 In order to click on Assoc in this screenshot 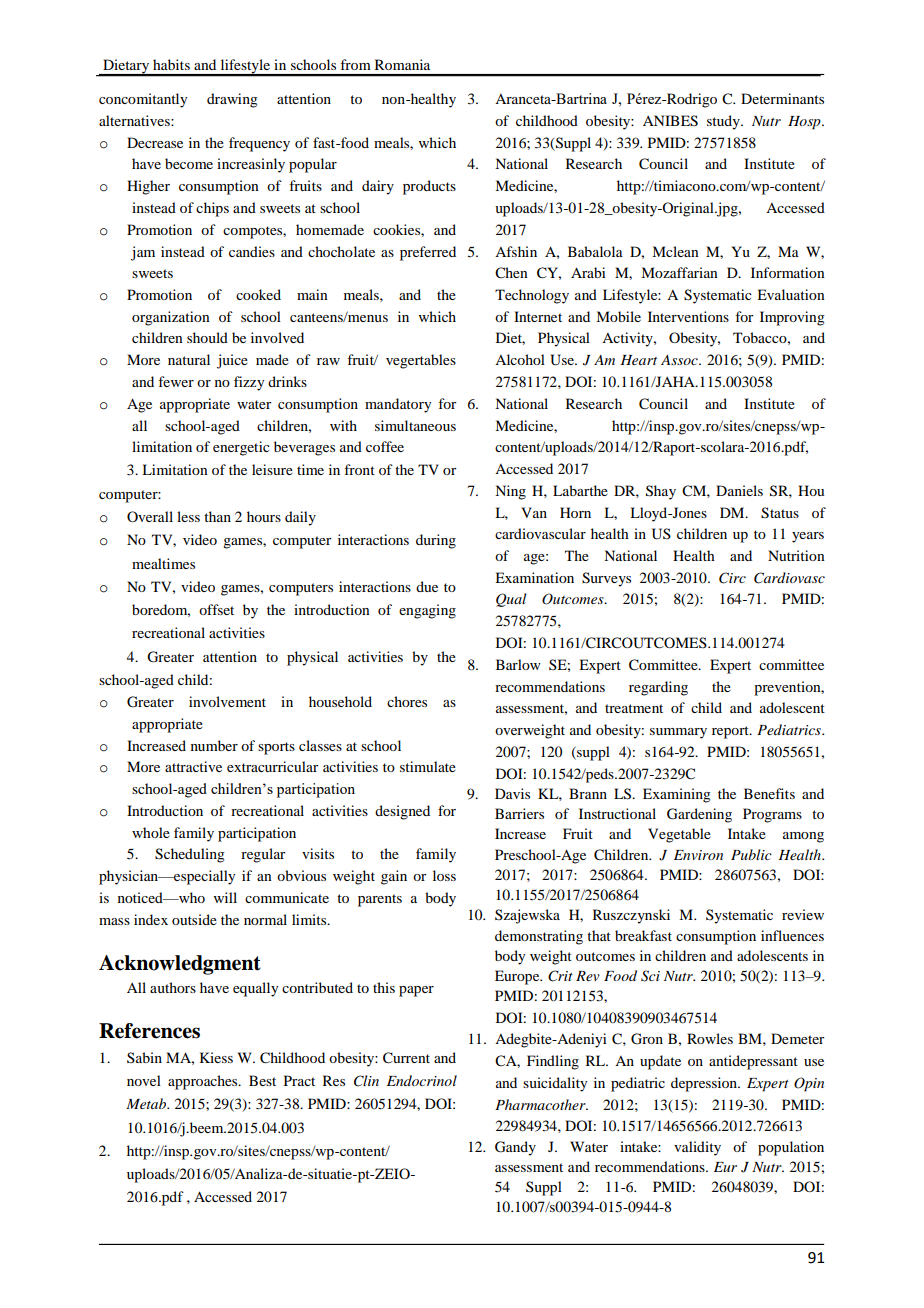, I will do `click(680, 360)`.
